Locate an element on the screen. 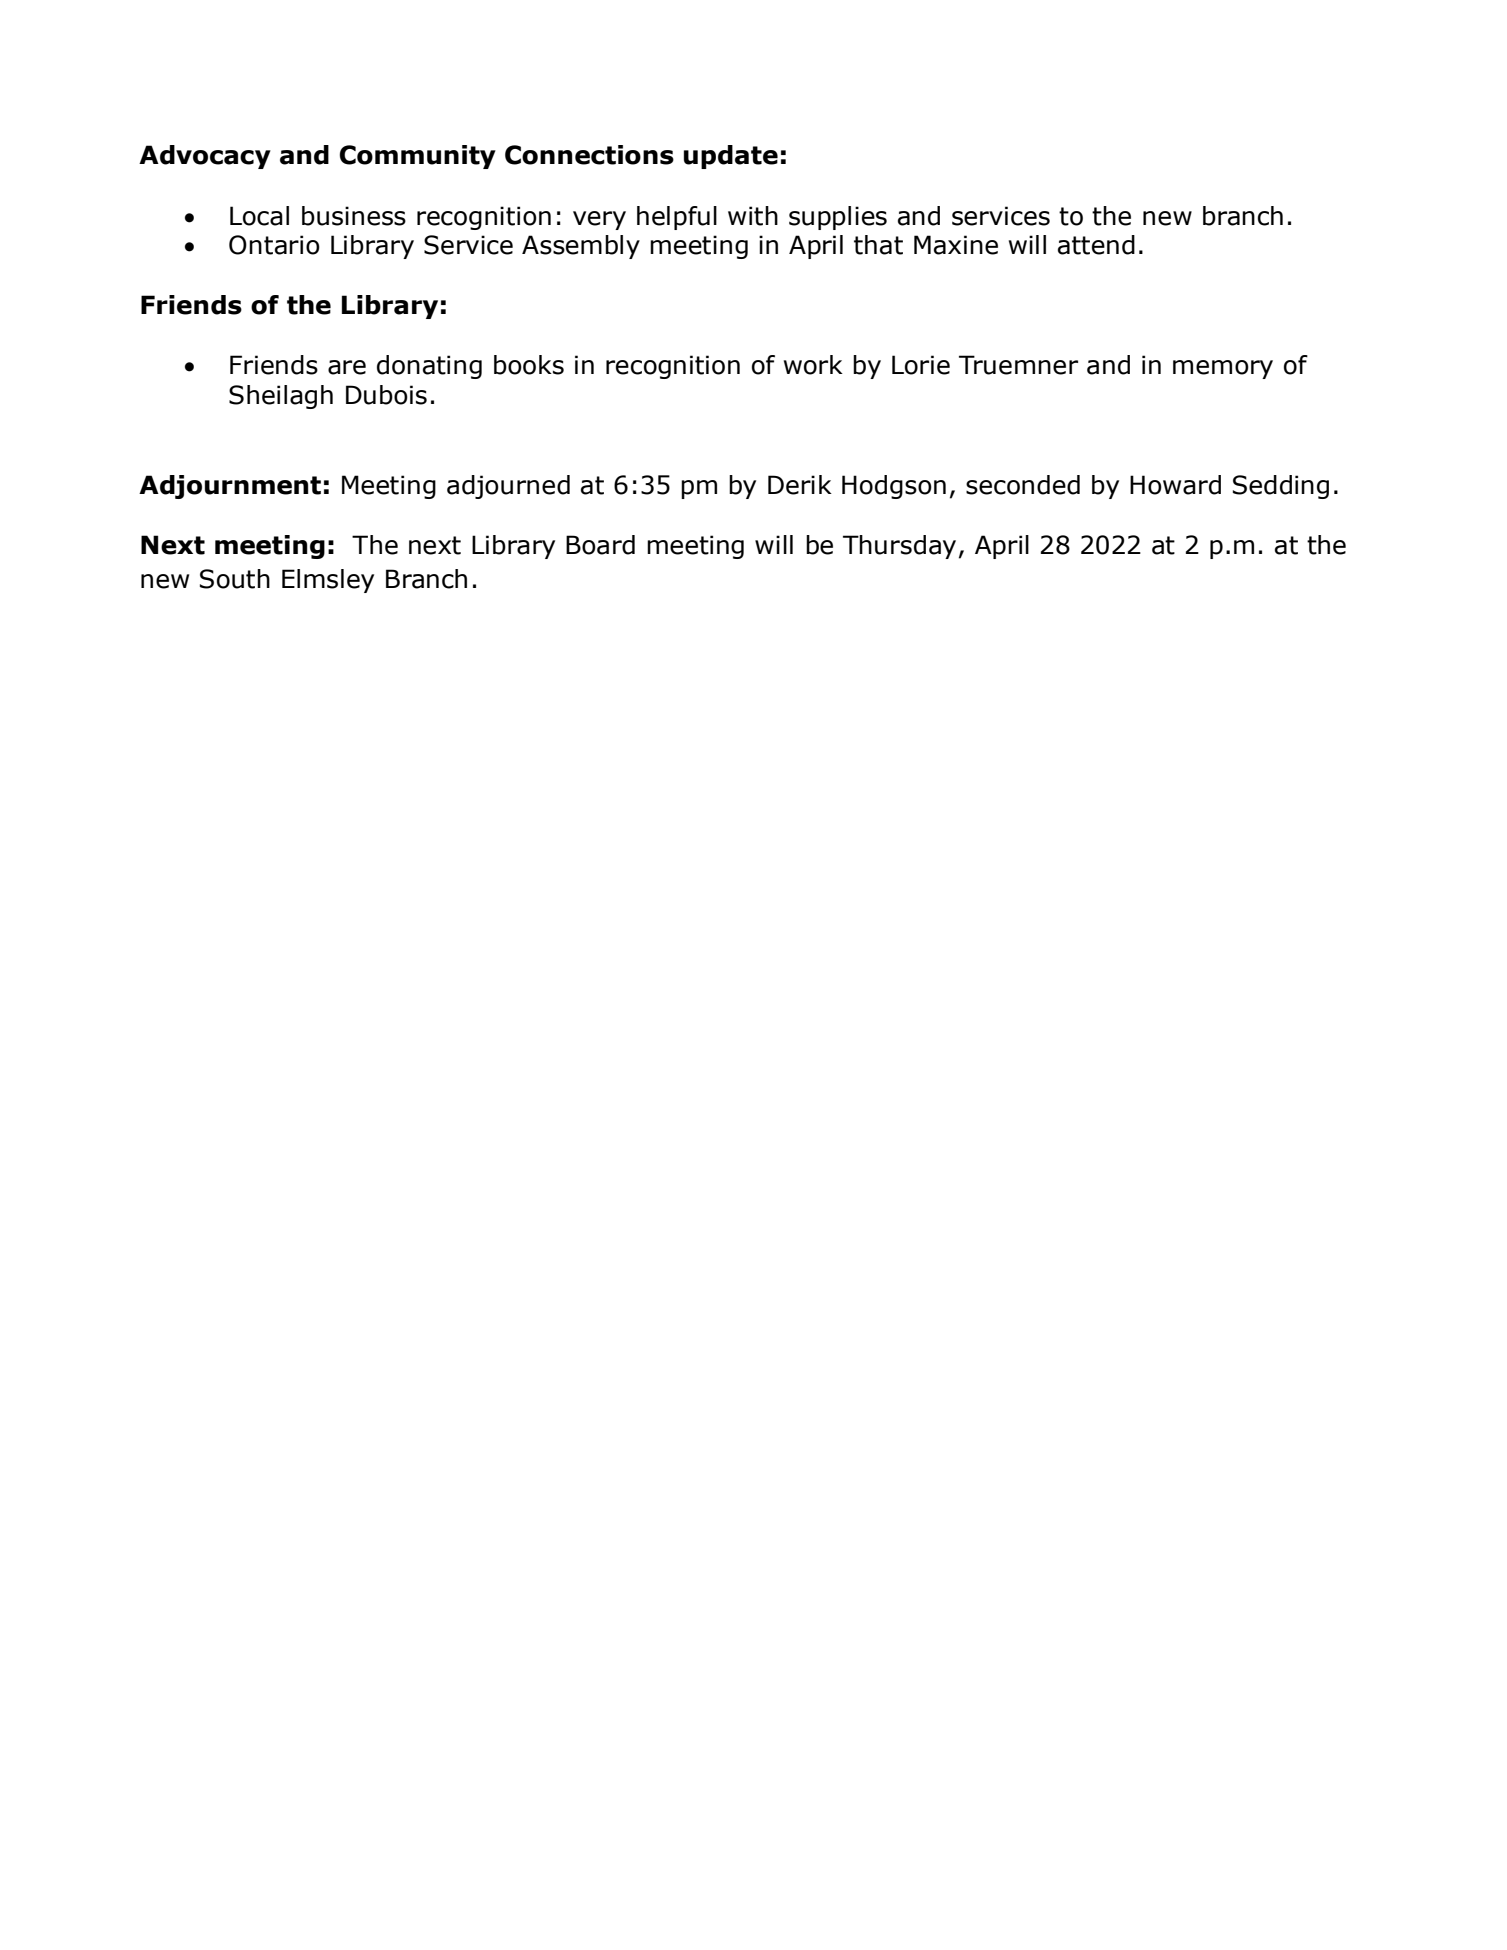 The height and width of the screenshot is (1950, 1507). South is located at coordinates (235, 579).
